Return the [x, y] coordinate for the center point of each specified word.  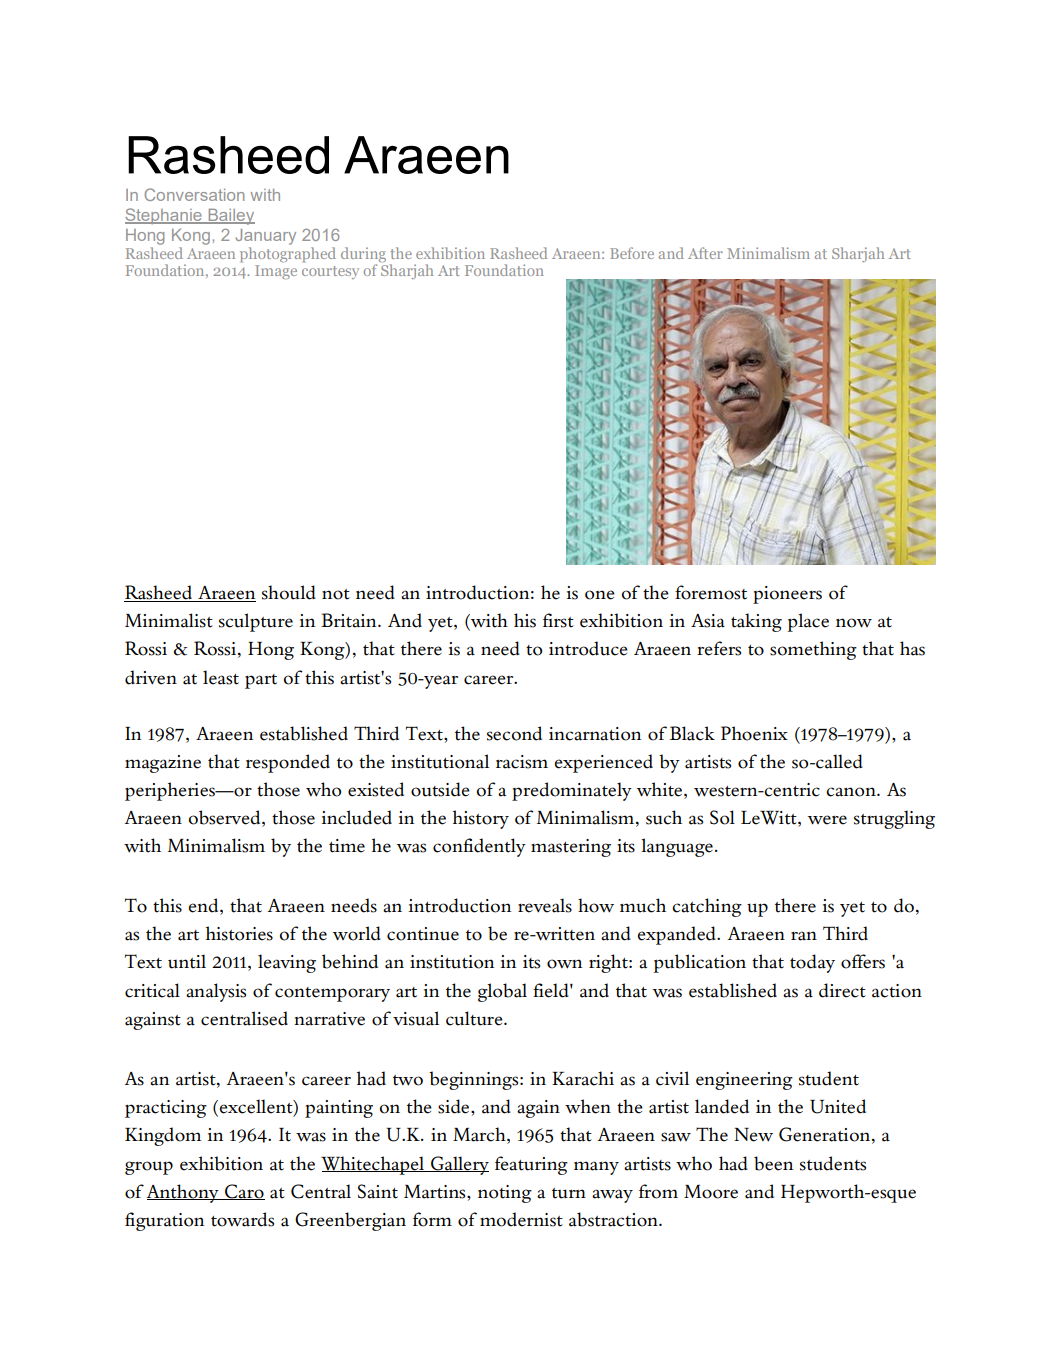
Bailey [230, 217]
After [705, 253]
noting [505, 1194]
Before [632, 253]
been [773, 1163]
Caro [244, 1192]
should [289, 592]
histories [239, 933]
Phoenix [754, 733]
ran [804, 936]
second [514, 733]
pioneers [787, 595]
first [558, 620]
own [564, 964]
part [261, 681]
